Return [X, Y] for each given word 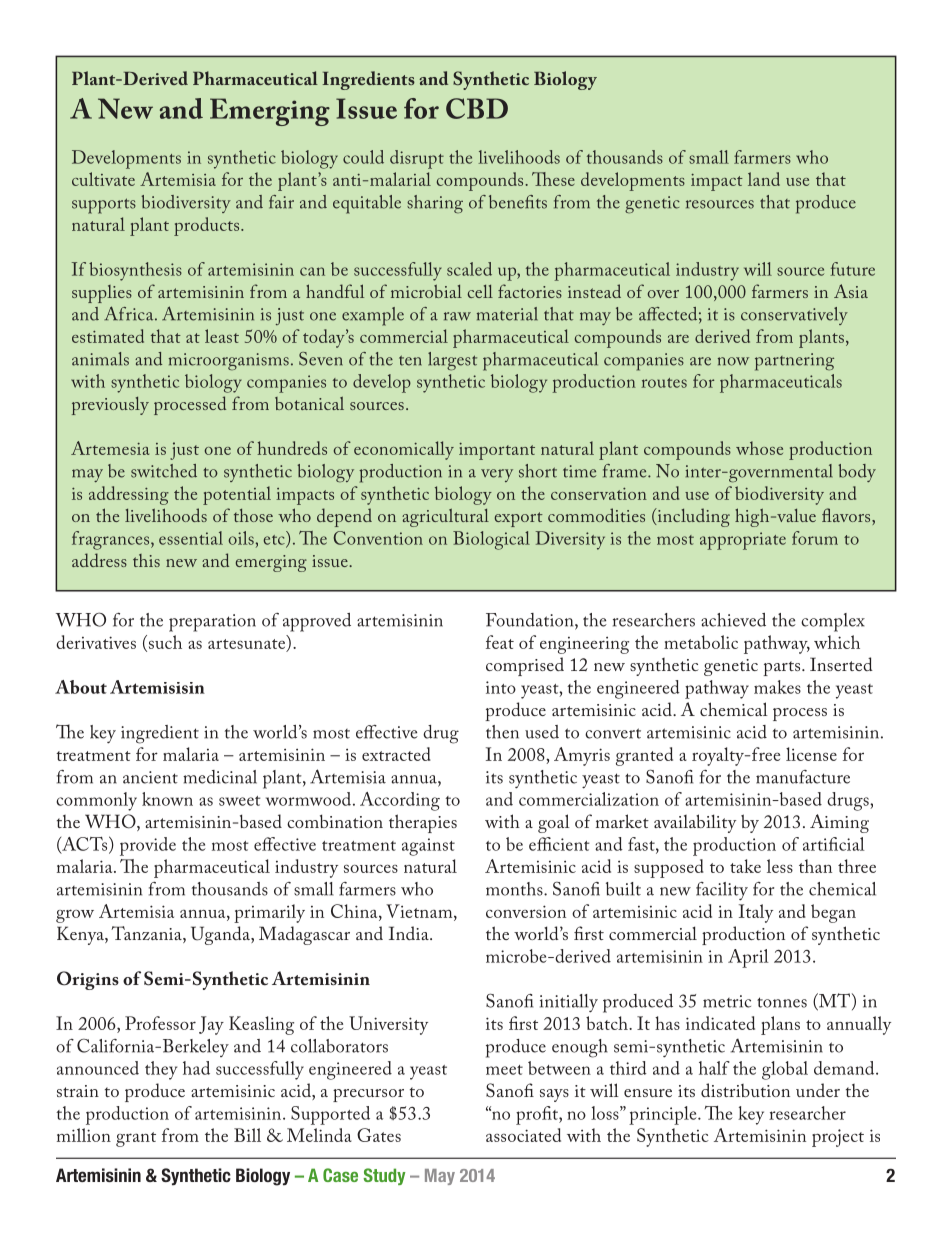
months [515, 889]
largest [452, 361]
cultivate [103, 179]
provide [148, 846]
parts [783, 668]
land [764, 179]
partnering [794, 362]
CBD [477, 108]
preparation [212, 623]
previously [110, 406]
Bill [247, 1135]
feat [500, 642]
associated [523, 1135]
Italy [756, 913]
